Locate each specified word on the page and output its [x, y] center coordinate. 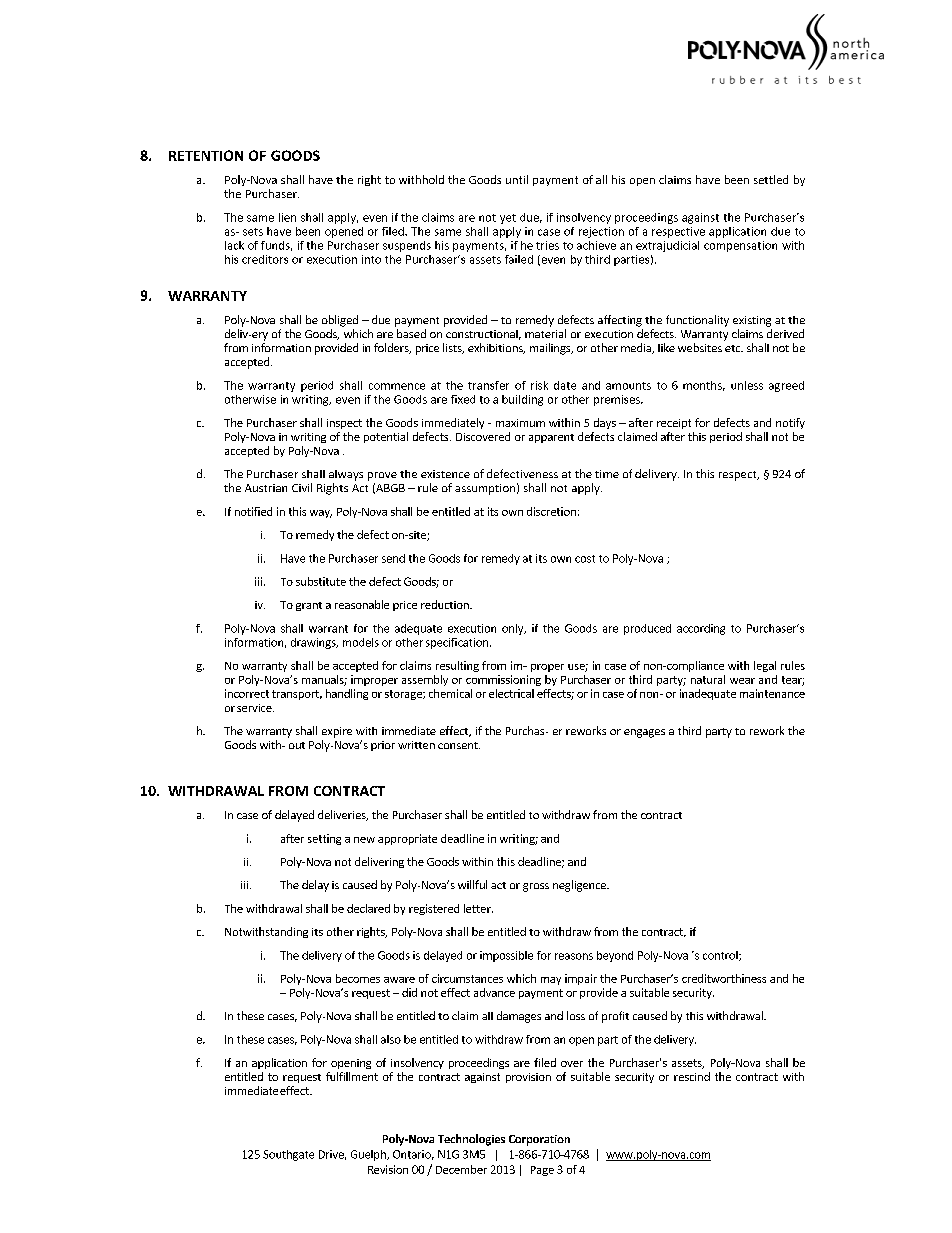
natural [708, 679]
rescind [692, 1076]
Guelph [369, 1155]
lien [287, 217]
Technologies [471, 1140]
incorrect [247, 693]
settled [771, 179]
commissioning [503, 680]
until [517, 179]
